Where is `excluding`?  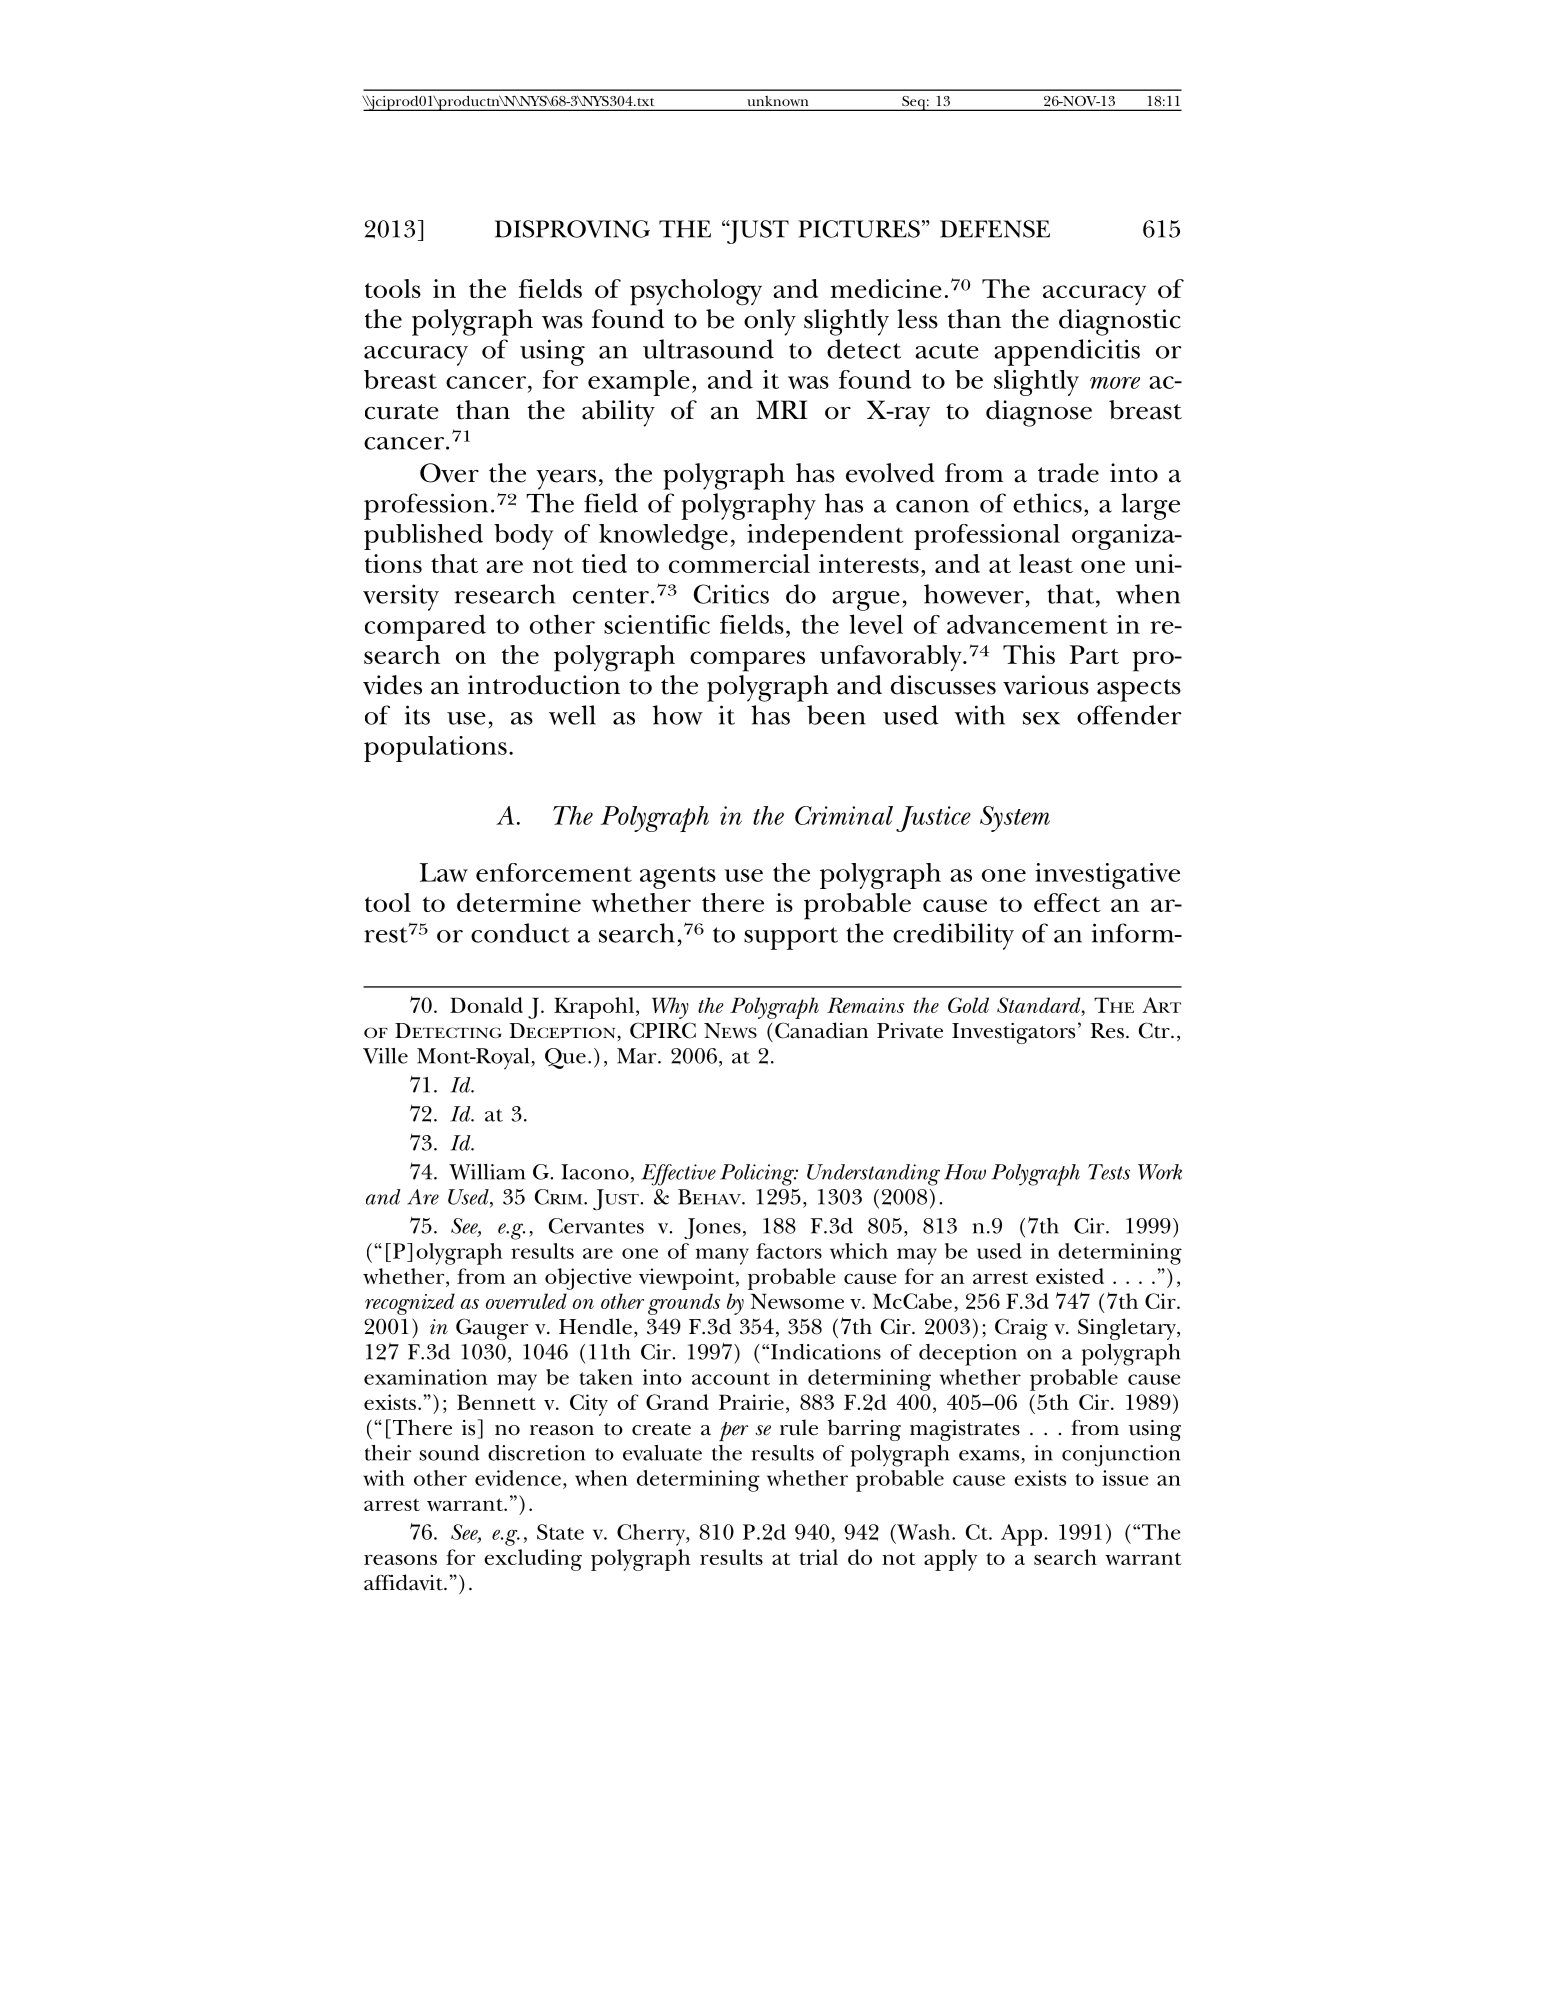 excluding is located at coordinates (533, 1560).
